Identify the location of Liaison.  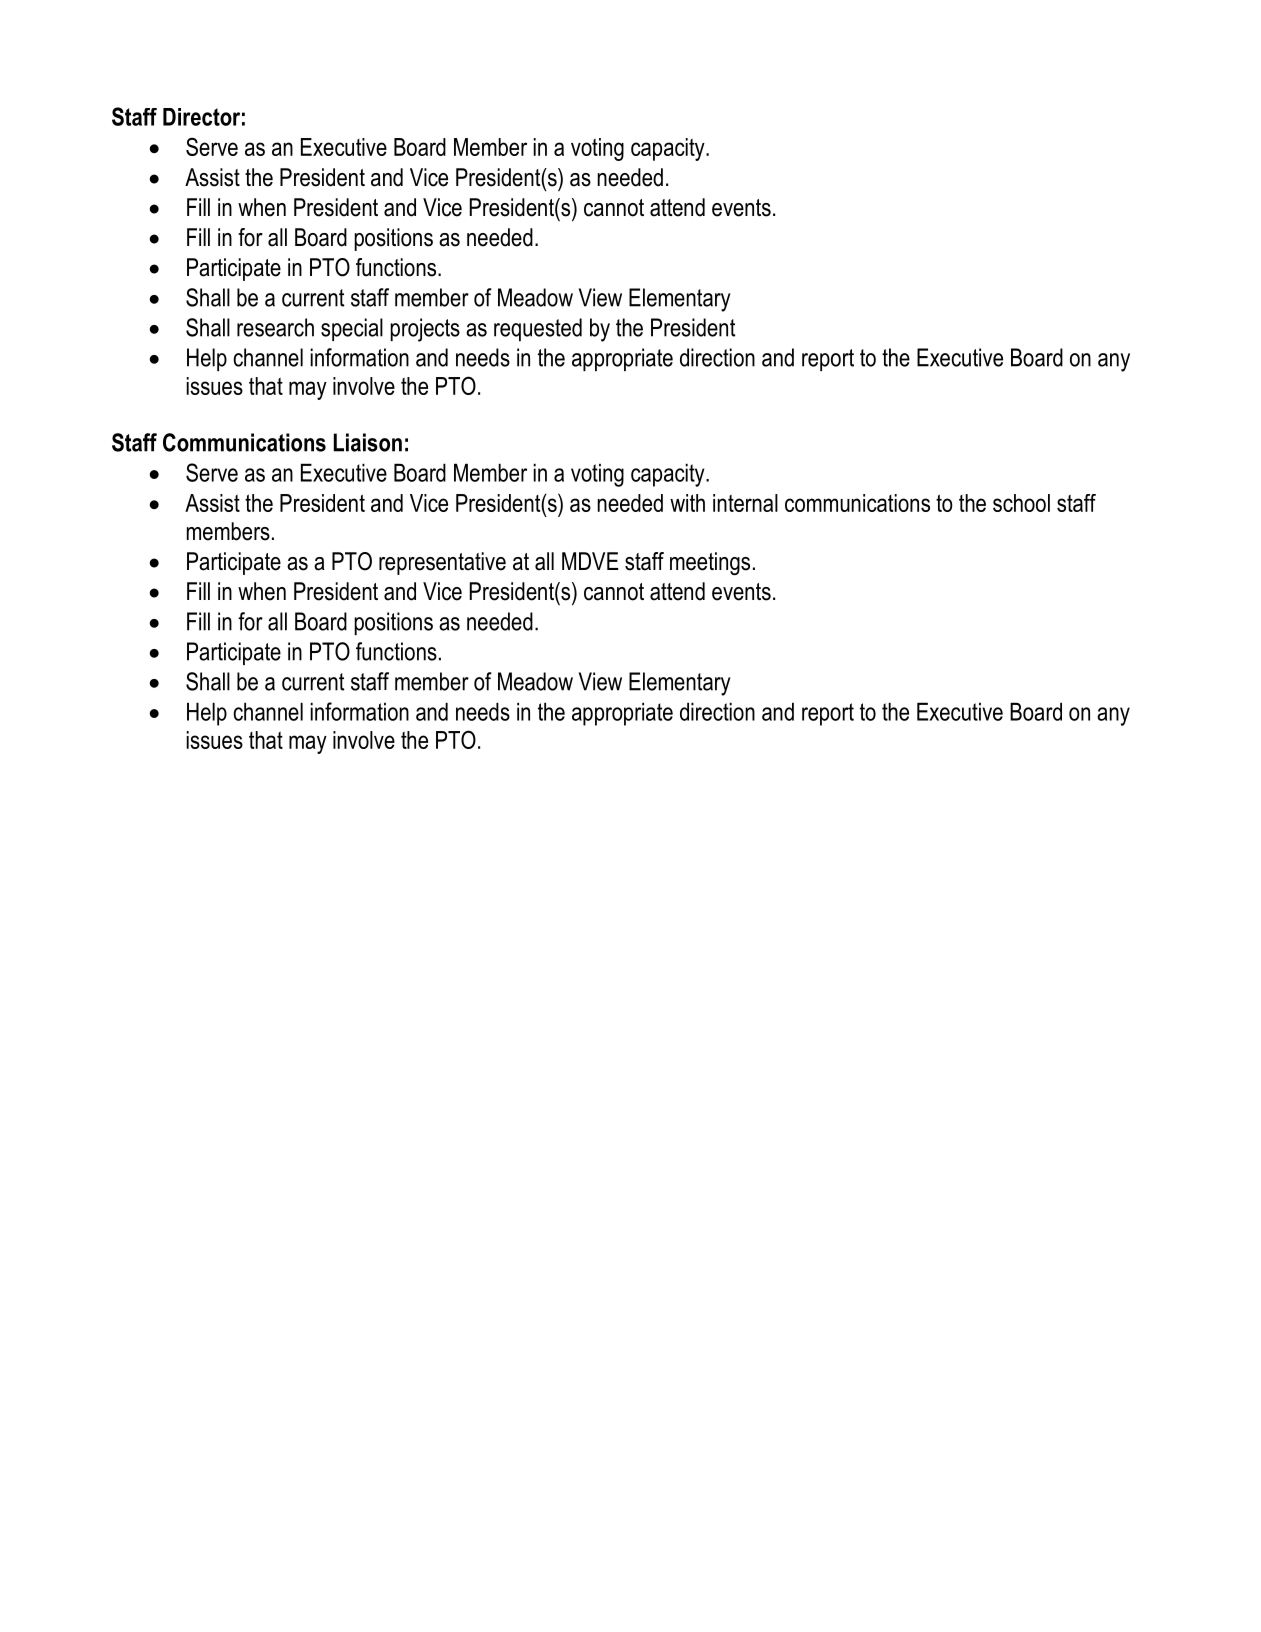
(368, 442).
